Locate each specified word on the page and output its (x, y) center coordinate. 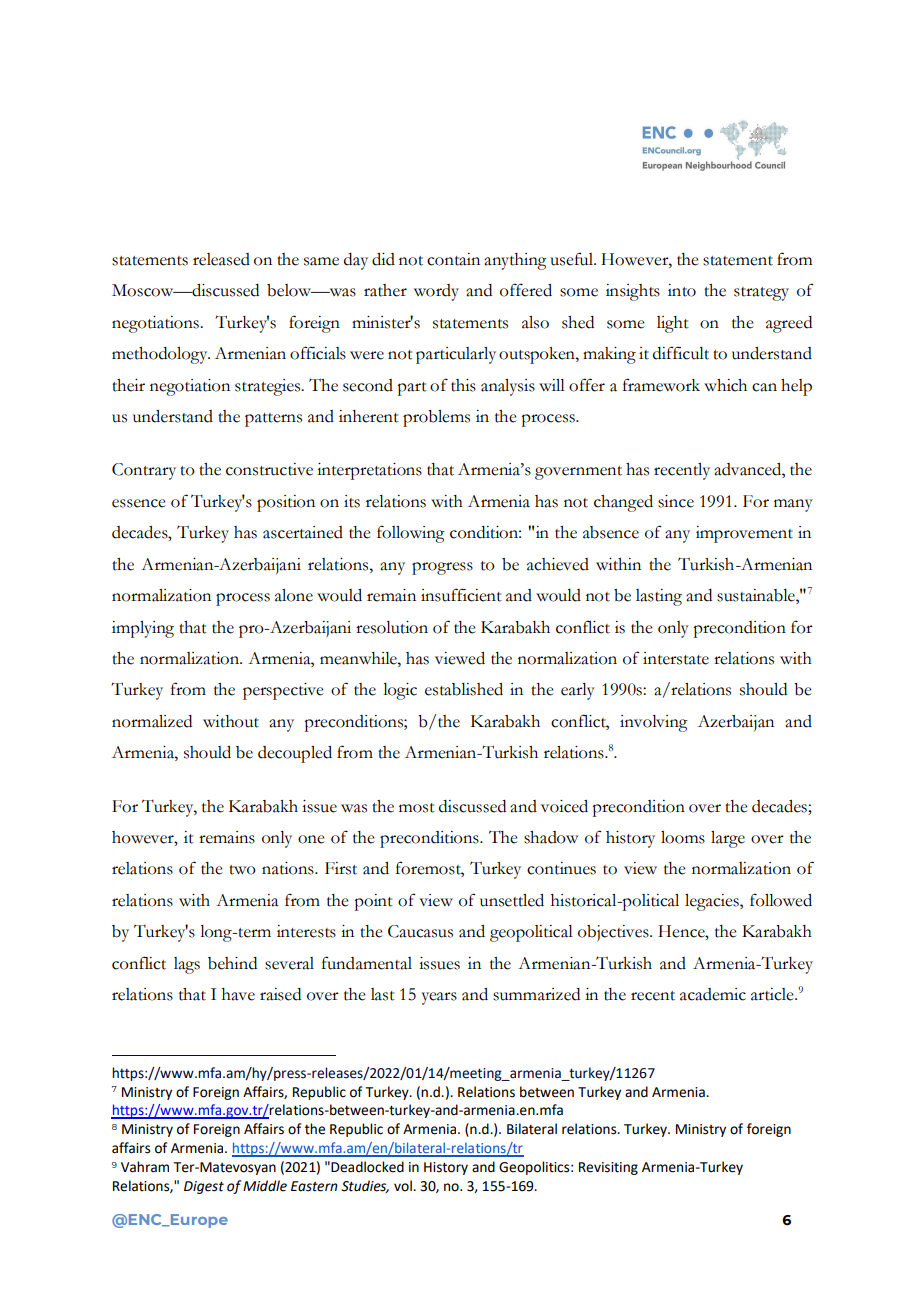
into (682, 290)
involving (654, 723)
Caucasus (420, 931)
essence (138, 503)
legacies (713, 902)
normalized (152, 721)
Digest (204, 1187)
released (221, 259)
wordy (436, 292)
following (411, 534)
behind (232, 963)
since (676, 501)
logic (400, 691)
